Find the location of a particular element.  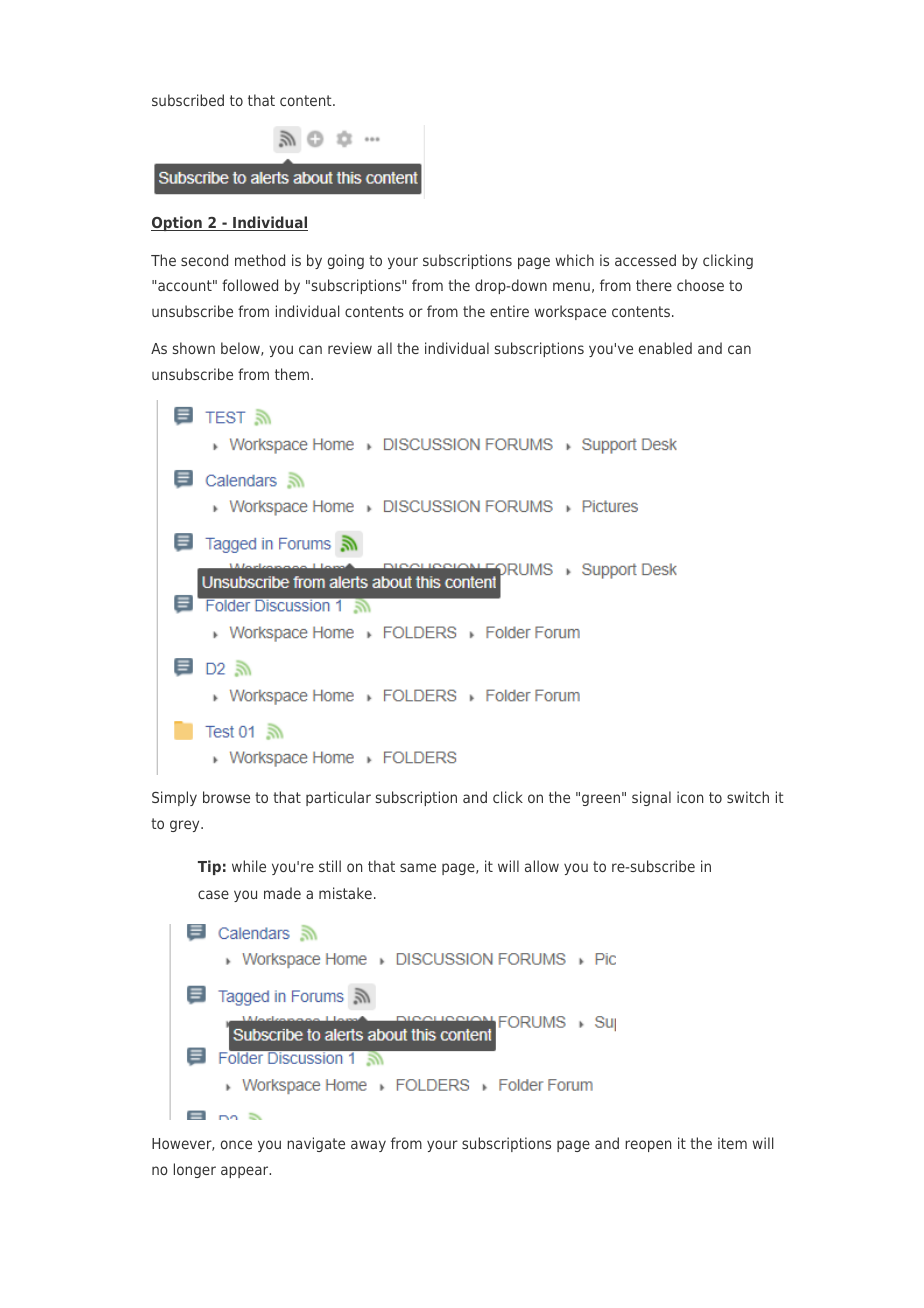

enabled is located at coordinates (665, 348).
